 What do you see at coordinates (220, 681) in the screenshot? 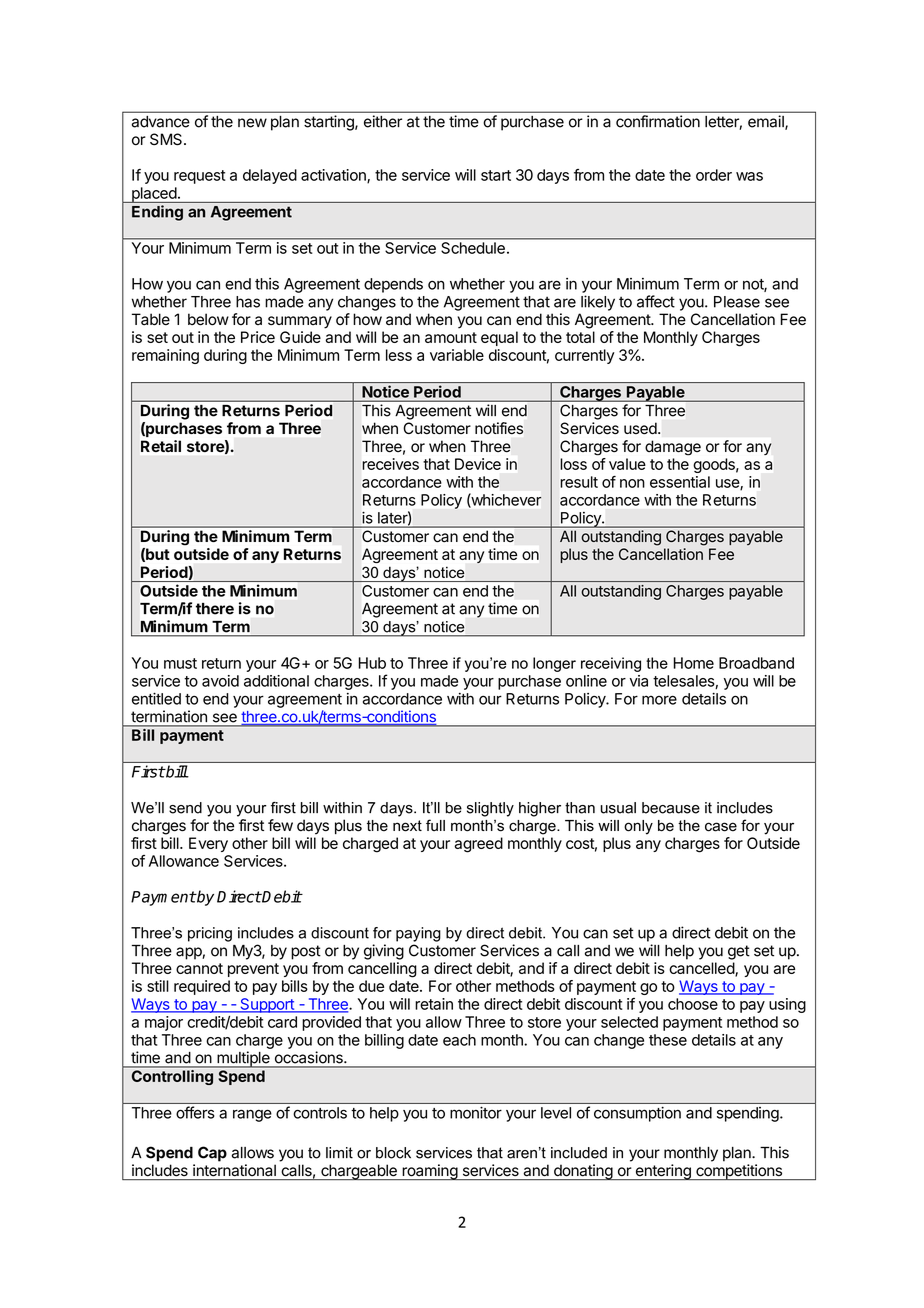
I see `avoid` at bounding box center [220, 681].
